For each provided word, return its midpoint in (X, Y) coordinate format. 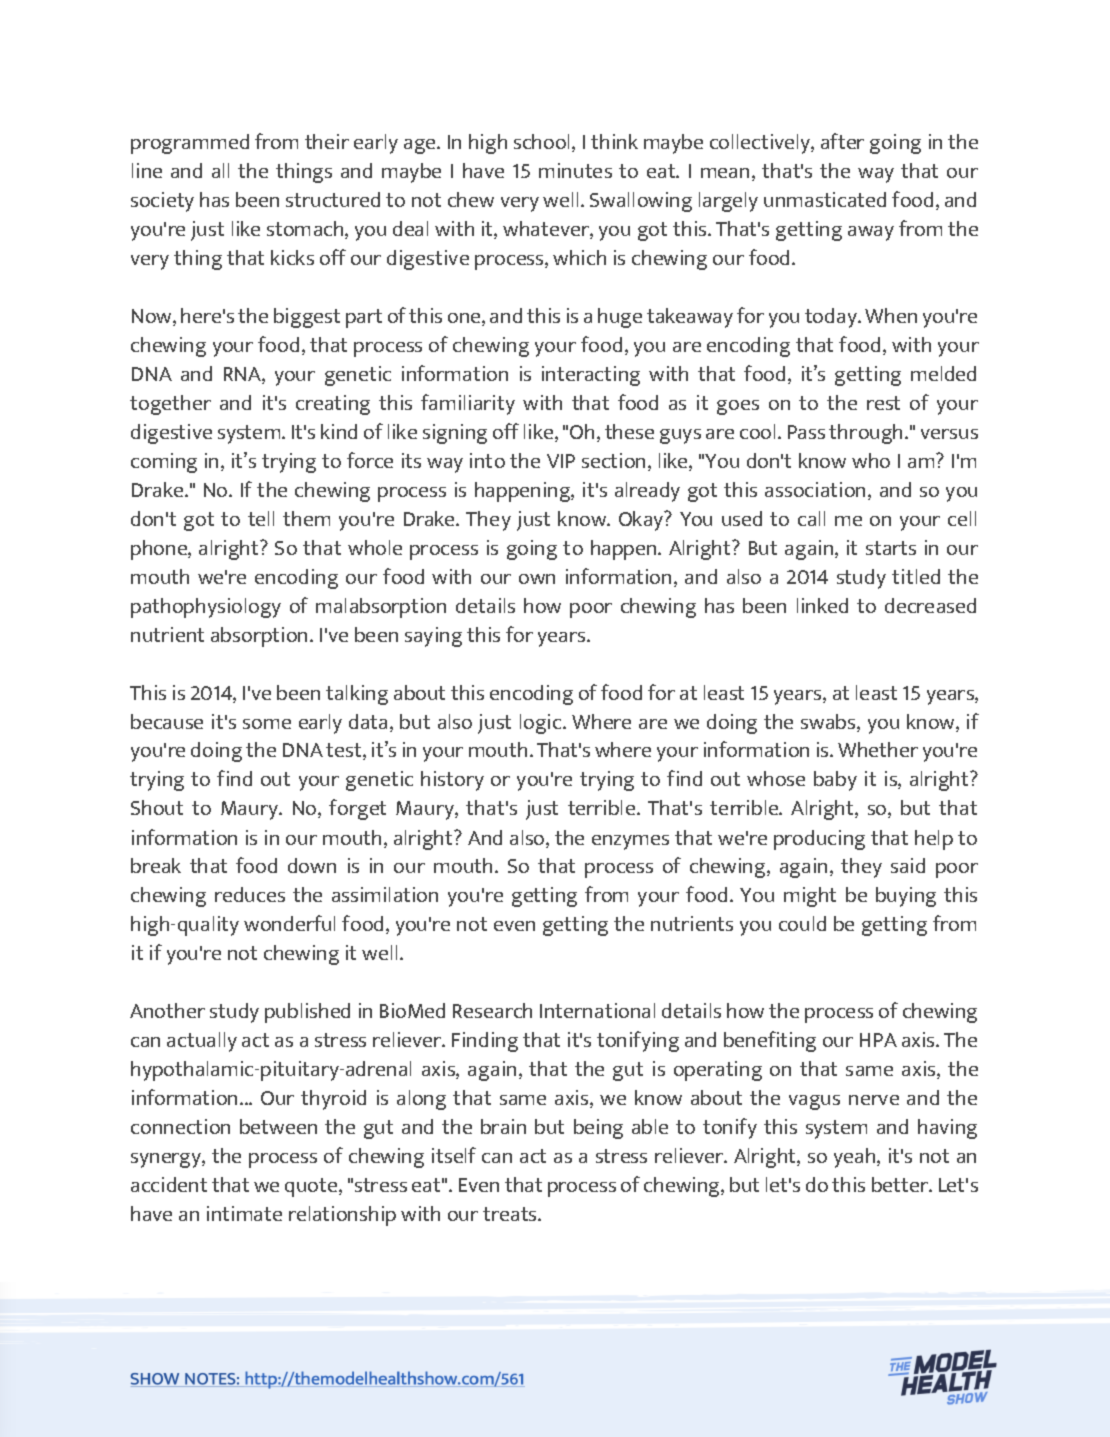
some (267, 724)
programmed (190, 144)
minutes (575, 170)
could (802, 923)
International (597, 1010)
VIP (561, 461)
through (867, 434)
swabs (829, 723)
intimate (244, 1213)
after (842, 141)
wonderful (289, 923)
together (170, 405)
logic (542, 724)
